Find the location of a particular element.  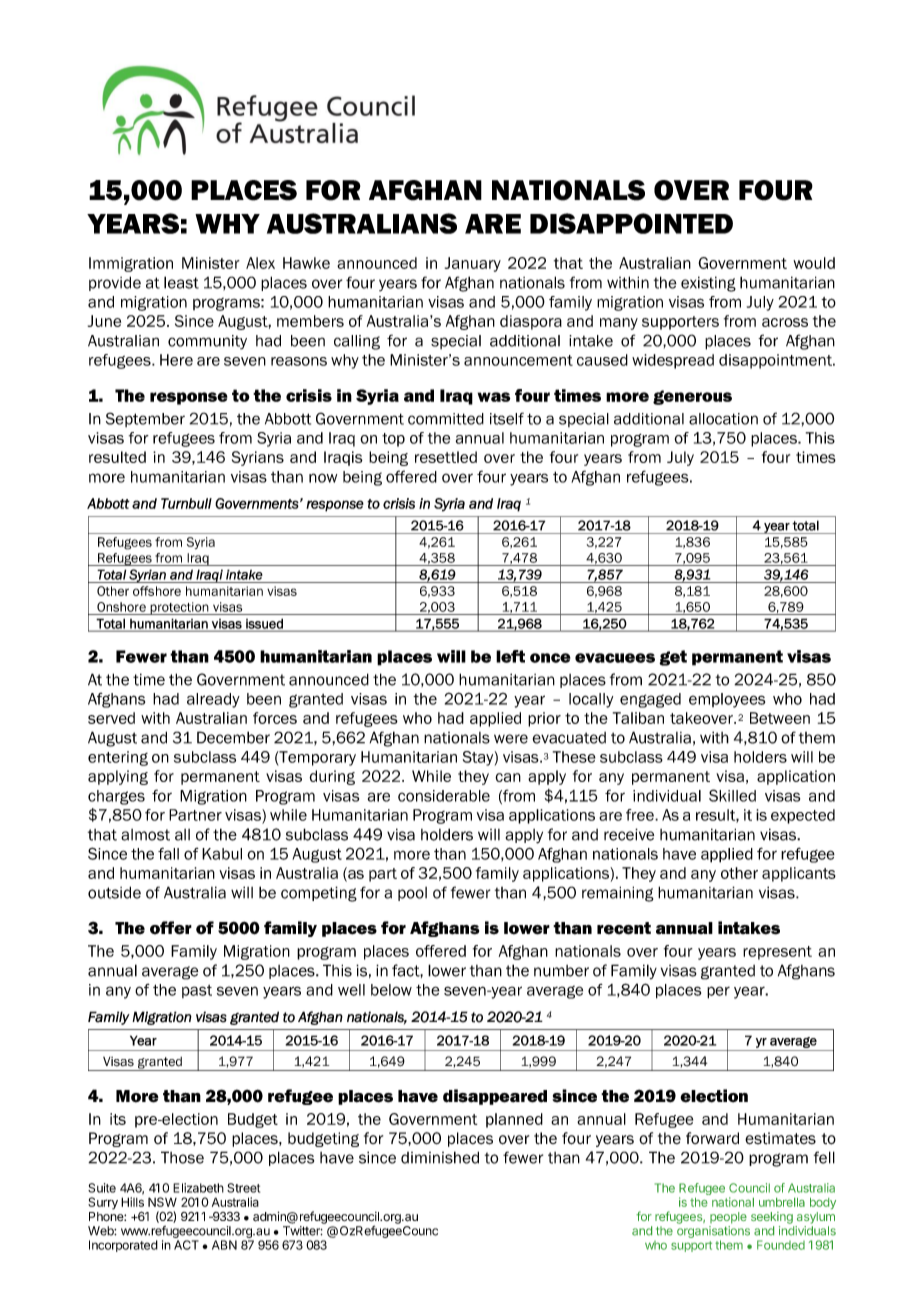

allocation is located at coordinates (723, 419).
